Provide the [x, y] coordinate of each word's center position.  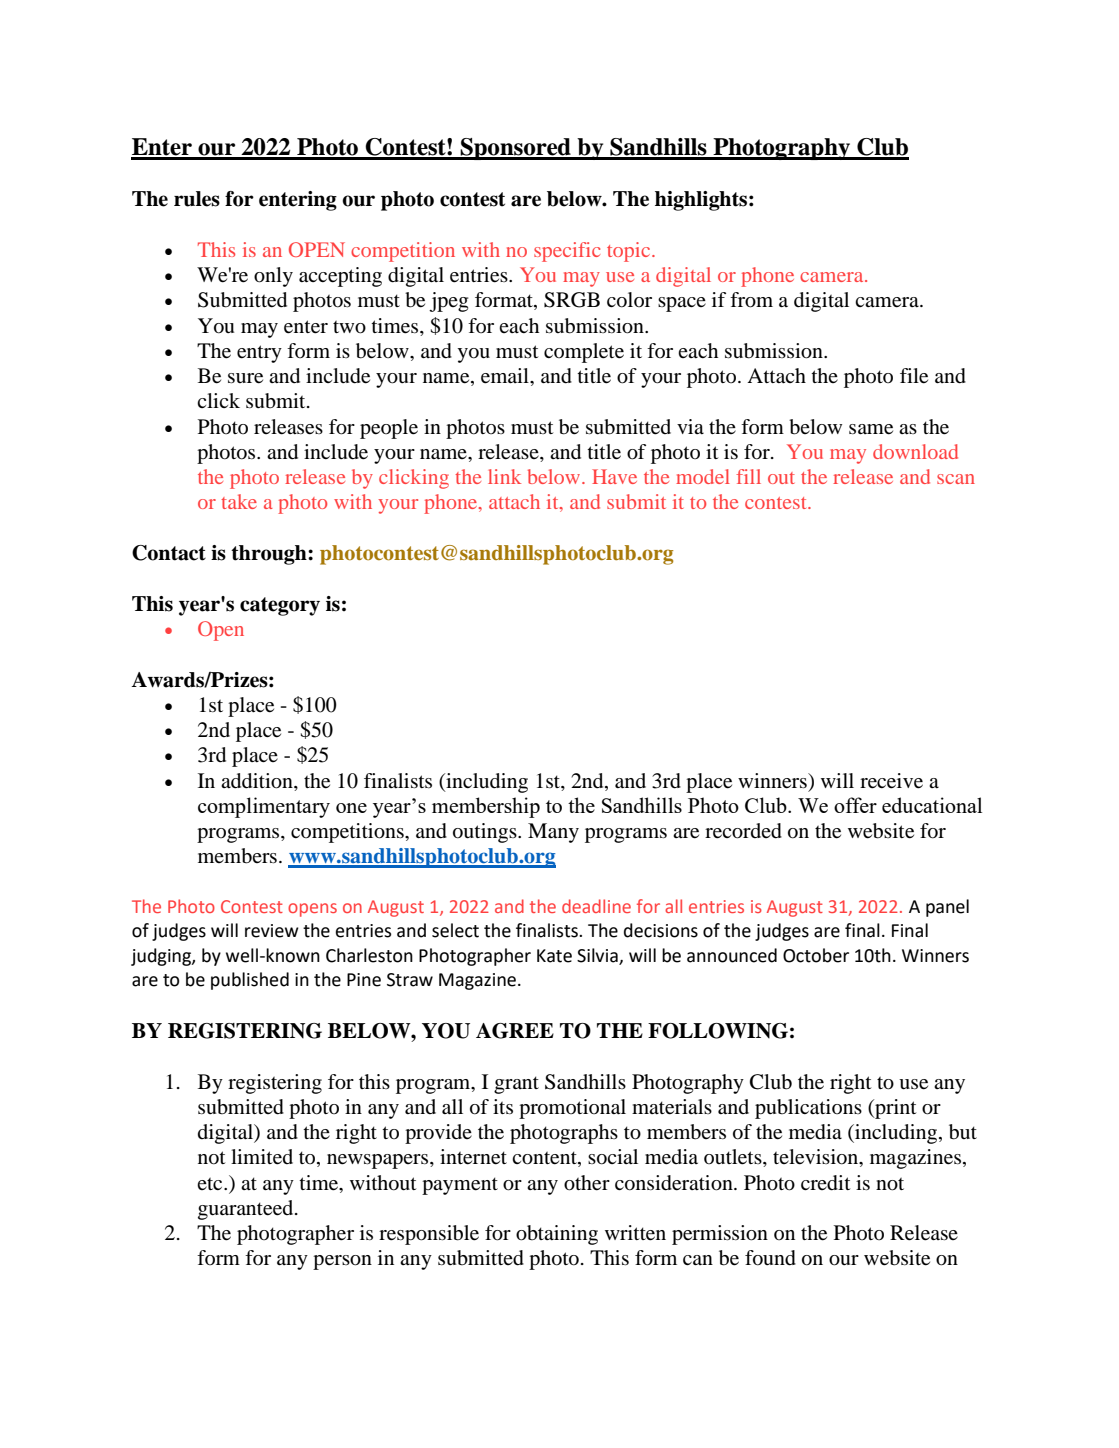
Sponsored [516, 149]
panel [947, 908]
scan [956, 479]
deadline [596, 906]
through [270, 555]
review [272, 931]
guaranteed [247, 1210]
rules [197, 199]
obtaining [557, 1235]
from [751, 300]
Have [614, 476]
